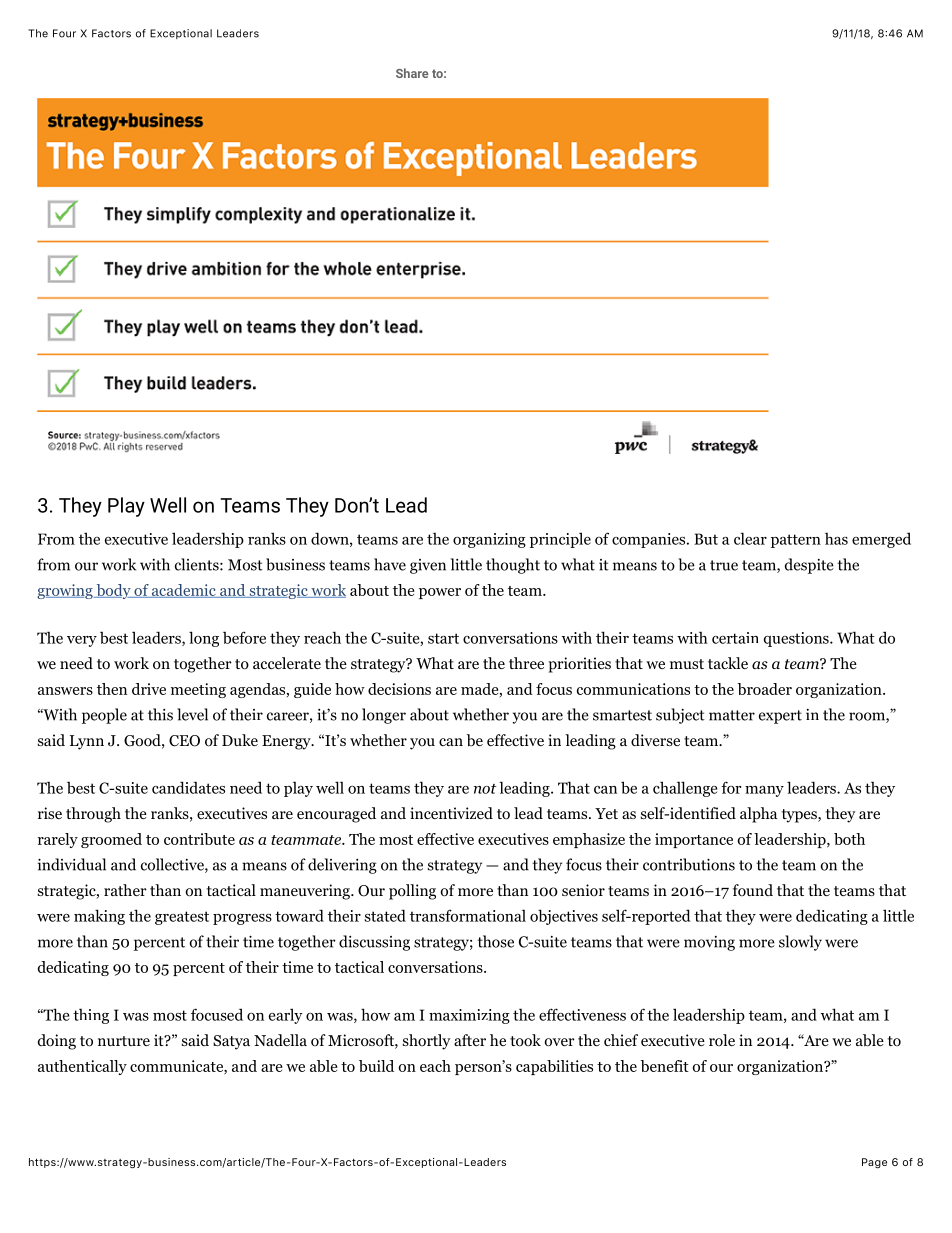  I want to click on clear, so click(750, 538).
